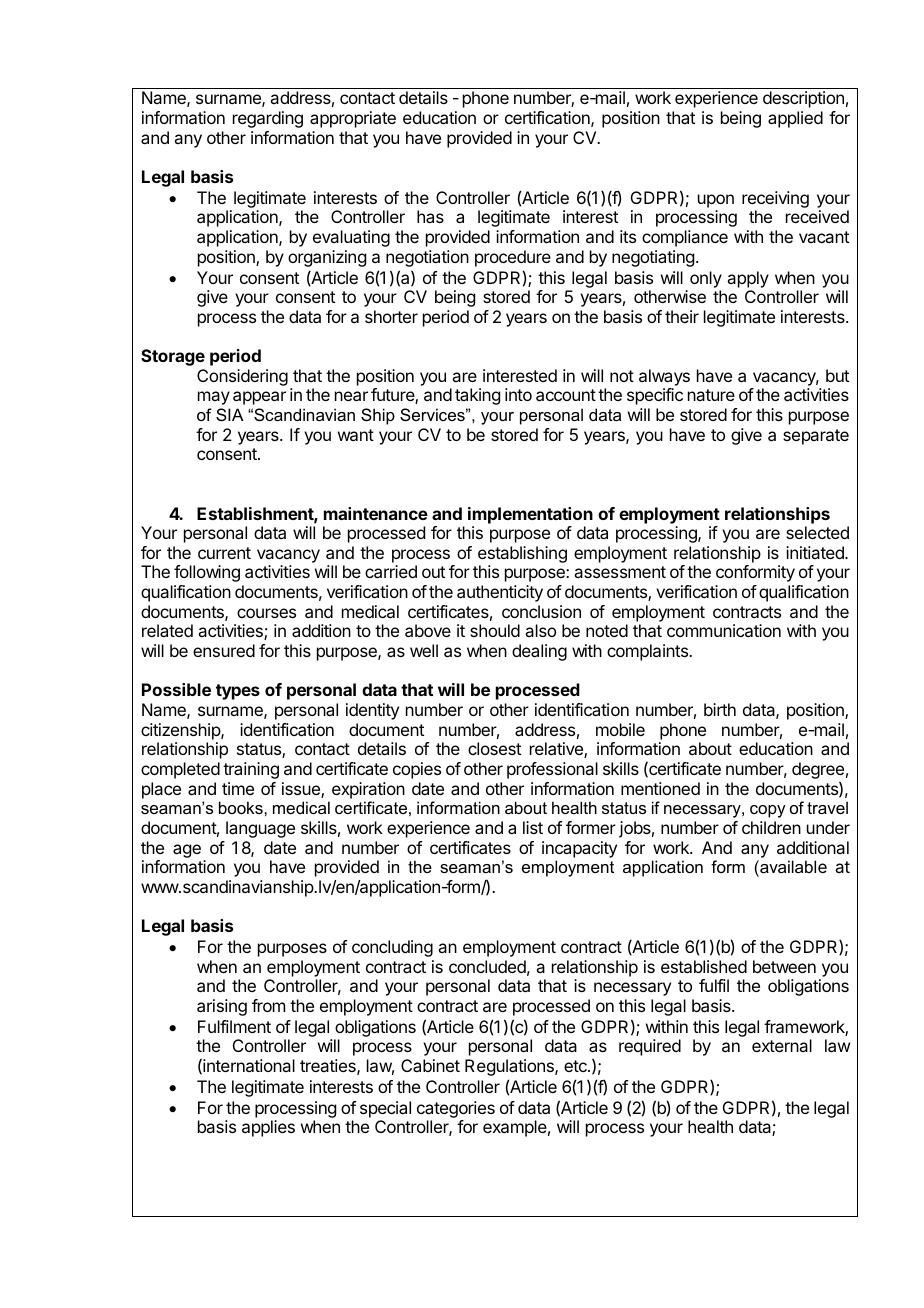  I want to click on separate, so click(816, 437).
